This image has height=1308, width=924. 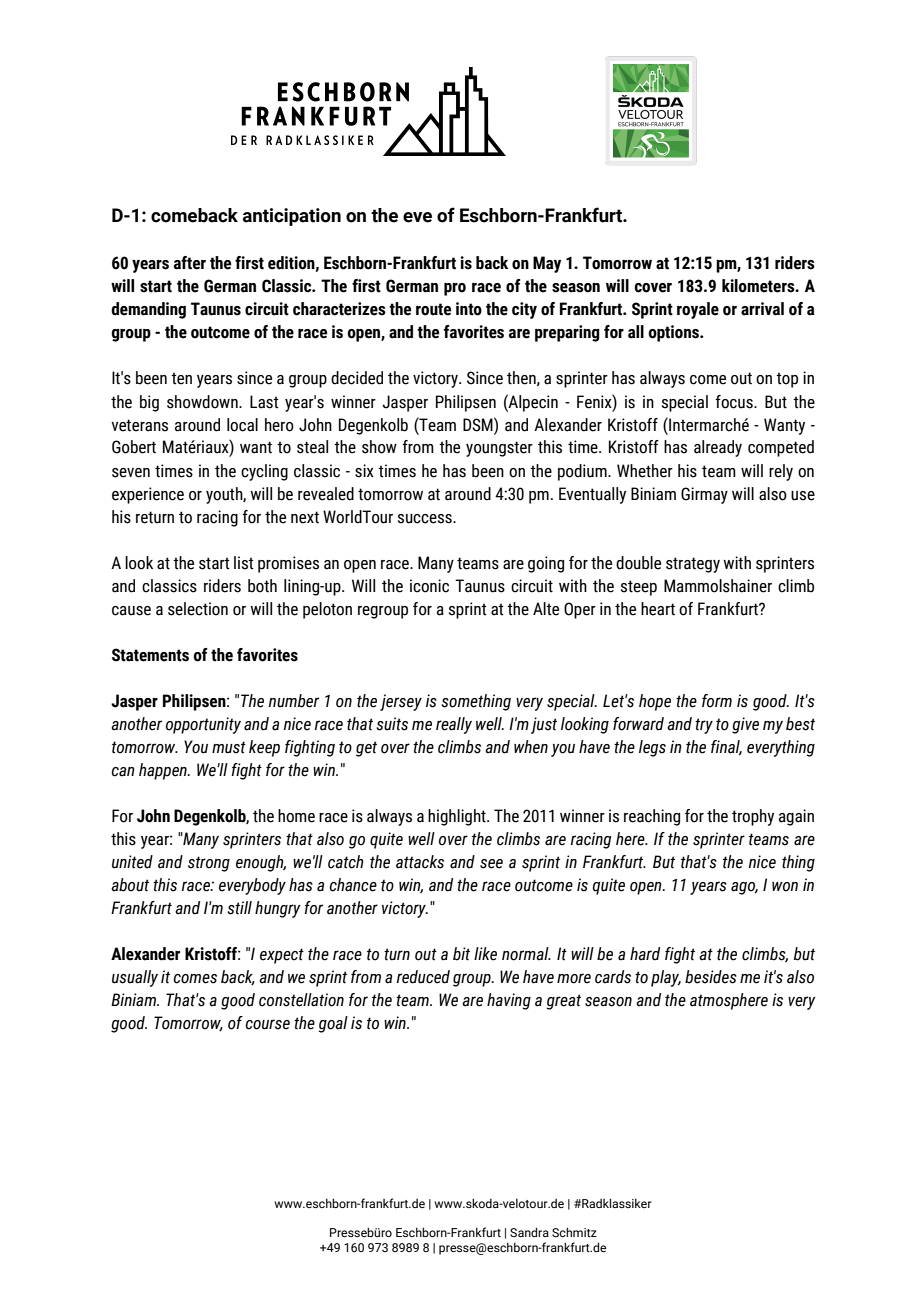 What do you see at coordinates (190, 263) in the image?
I see `after` at bounding box center [190, 263].
